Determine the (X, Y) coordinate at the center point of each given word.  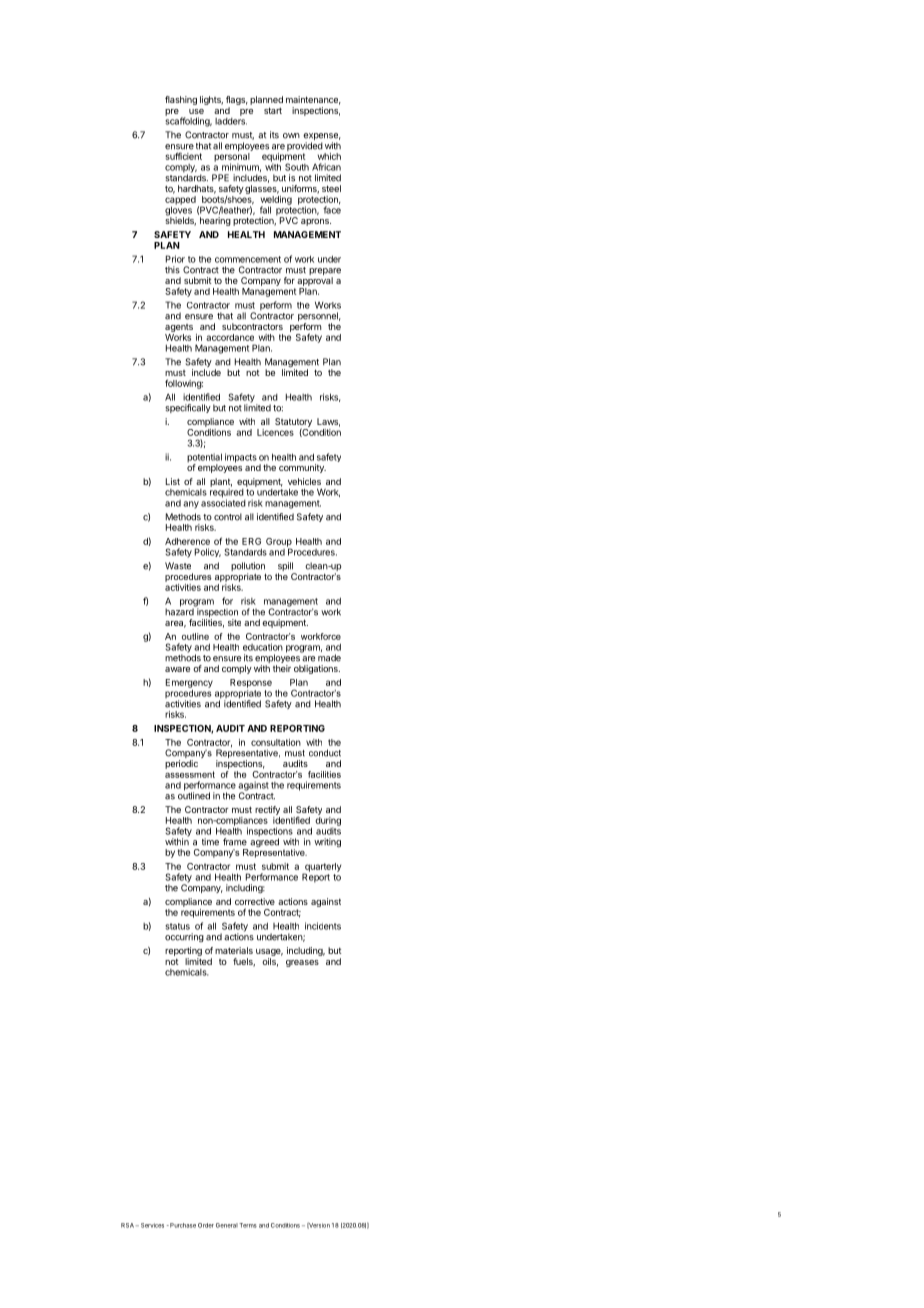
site (234, 622)
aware (177, 669)
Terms (248, 1225)
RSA (127, 1225)
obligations (317, 669)
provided (305, 148)
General (227, 1225)
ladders (231, 120)
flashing (181, 100)
